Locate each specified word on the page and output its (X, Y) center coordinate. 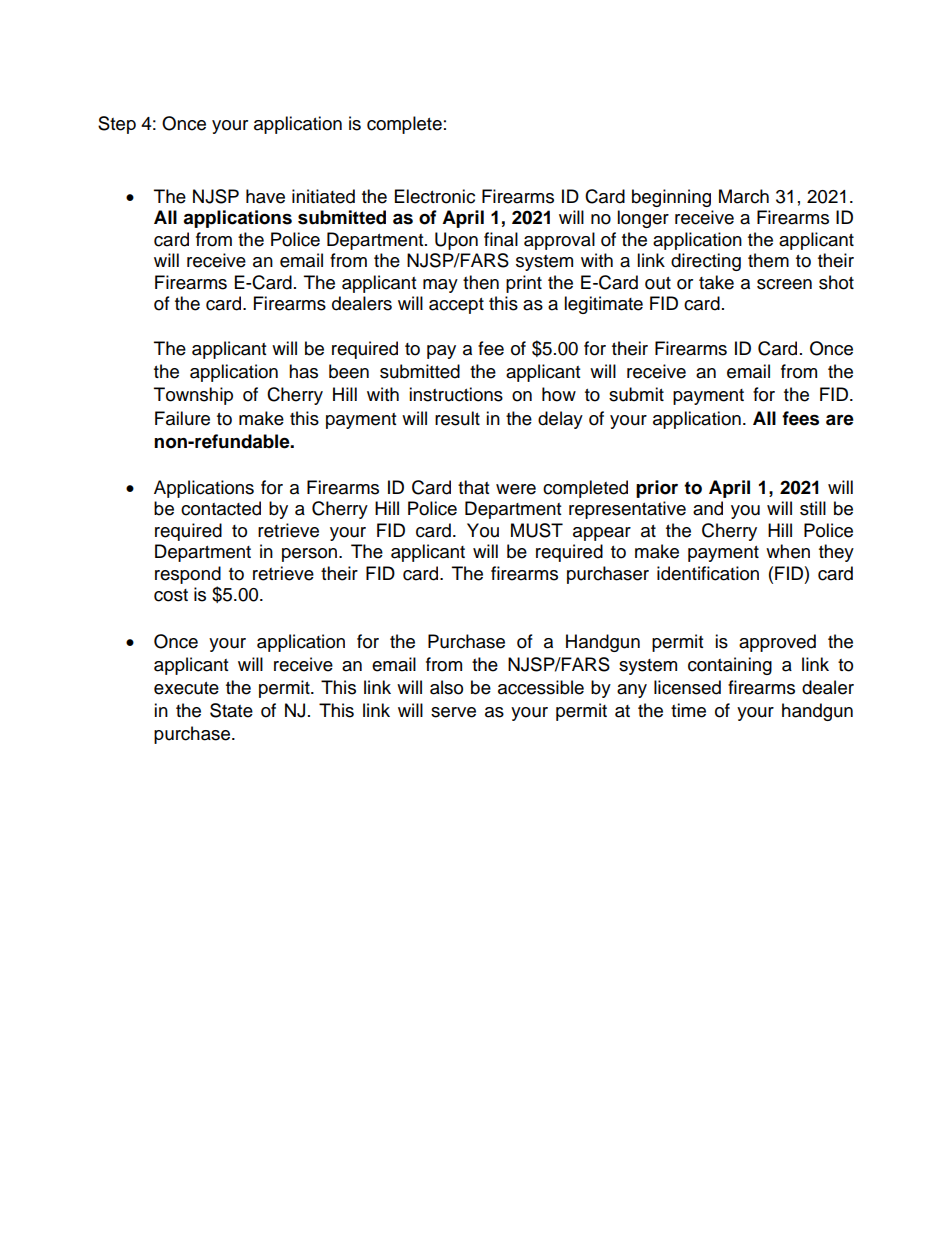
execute (186, 688)
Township (193, 396)
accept (456, 306)
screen (784, 284)
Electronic (435, 196)
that (473, 487)
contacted (221, 508)
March (744, 196)
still (813, 508)
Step (117, 125)
